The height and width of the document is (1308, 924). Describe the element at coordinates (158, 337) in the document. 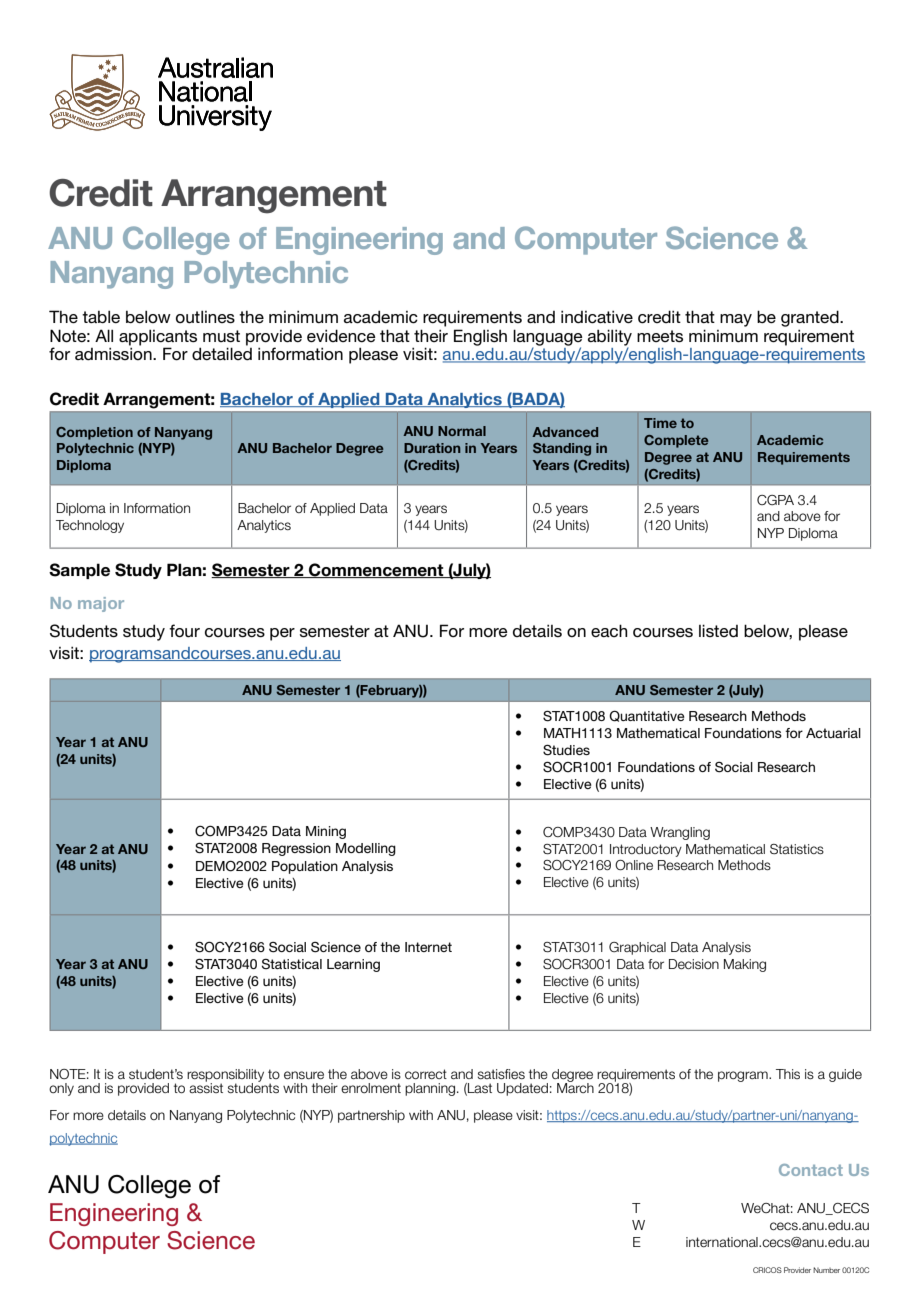

I see `applicants` at that location.
